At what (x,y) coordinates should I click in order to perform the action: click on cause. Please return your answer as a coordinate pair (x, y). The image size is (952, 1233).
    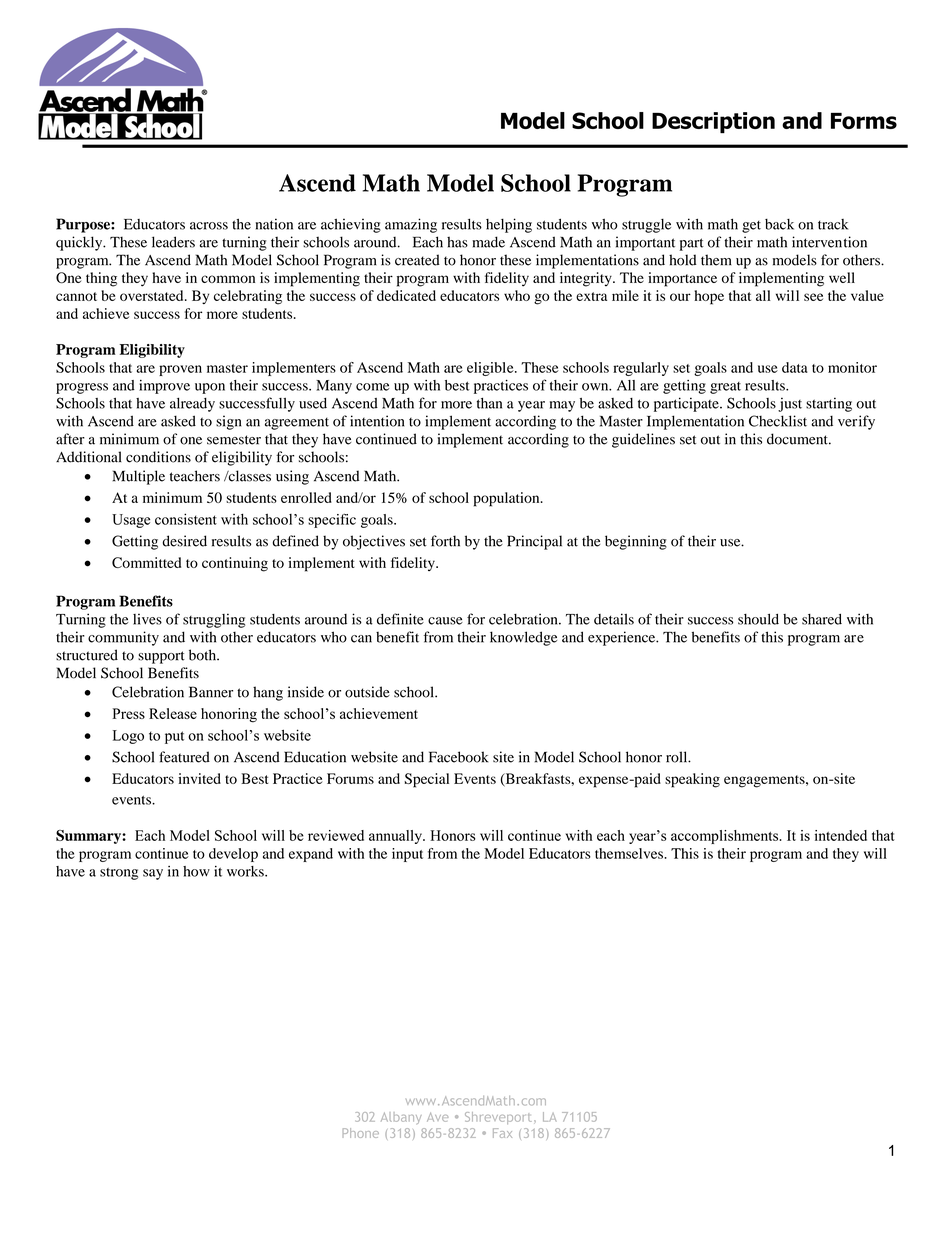
    Looking at the image, I should click on (445, 621).
